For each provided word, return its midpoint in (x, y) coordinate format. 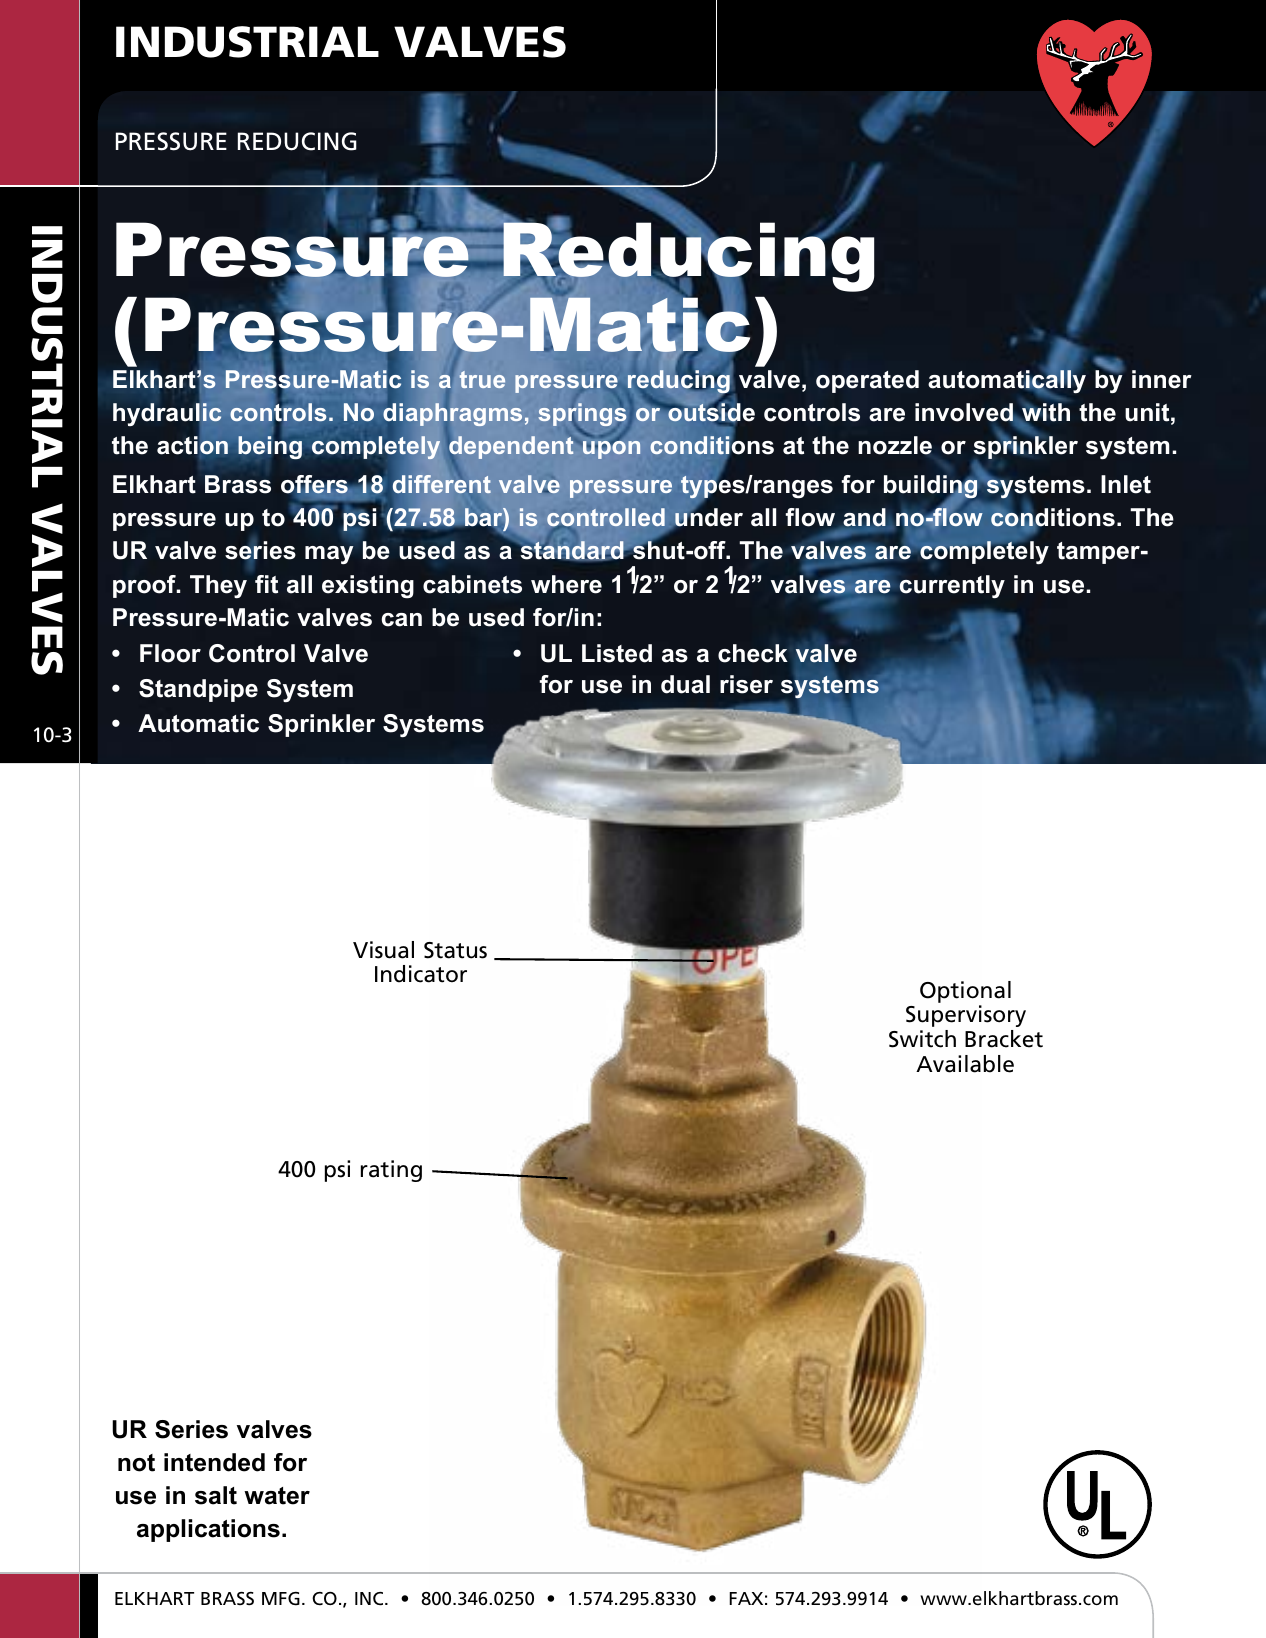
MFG (281, 1599)
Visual (383, 950)
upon (611, 449)
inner (1162, 379)
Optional (965, 992)
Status (455, 950)
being (269, 446)
